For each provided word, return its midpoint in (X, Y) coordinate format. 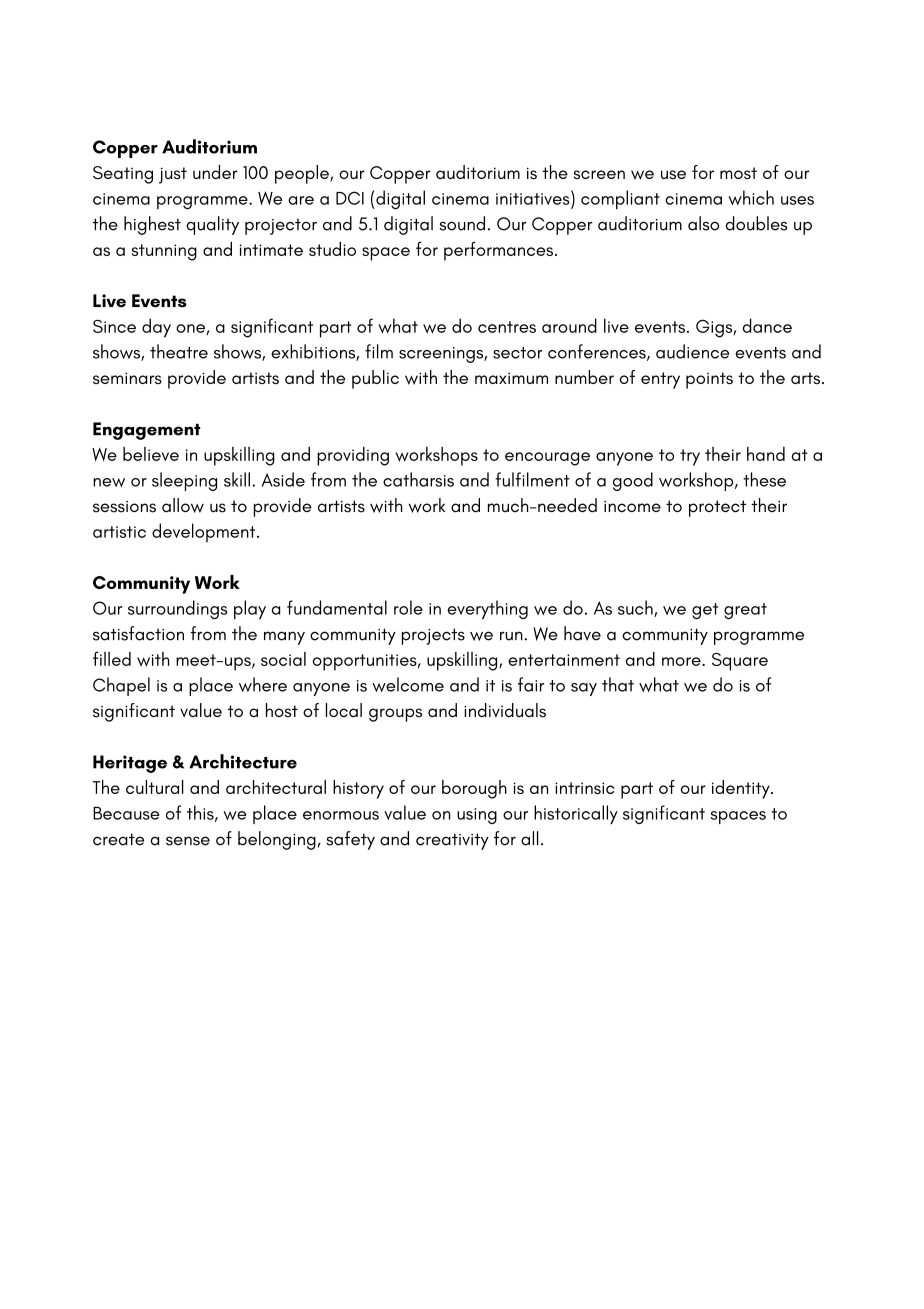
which (751, 197)
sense (188, 841)
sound (462, 223)
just (173, 175)
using (477, 816)
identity (742, 789)
